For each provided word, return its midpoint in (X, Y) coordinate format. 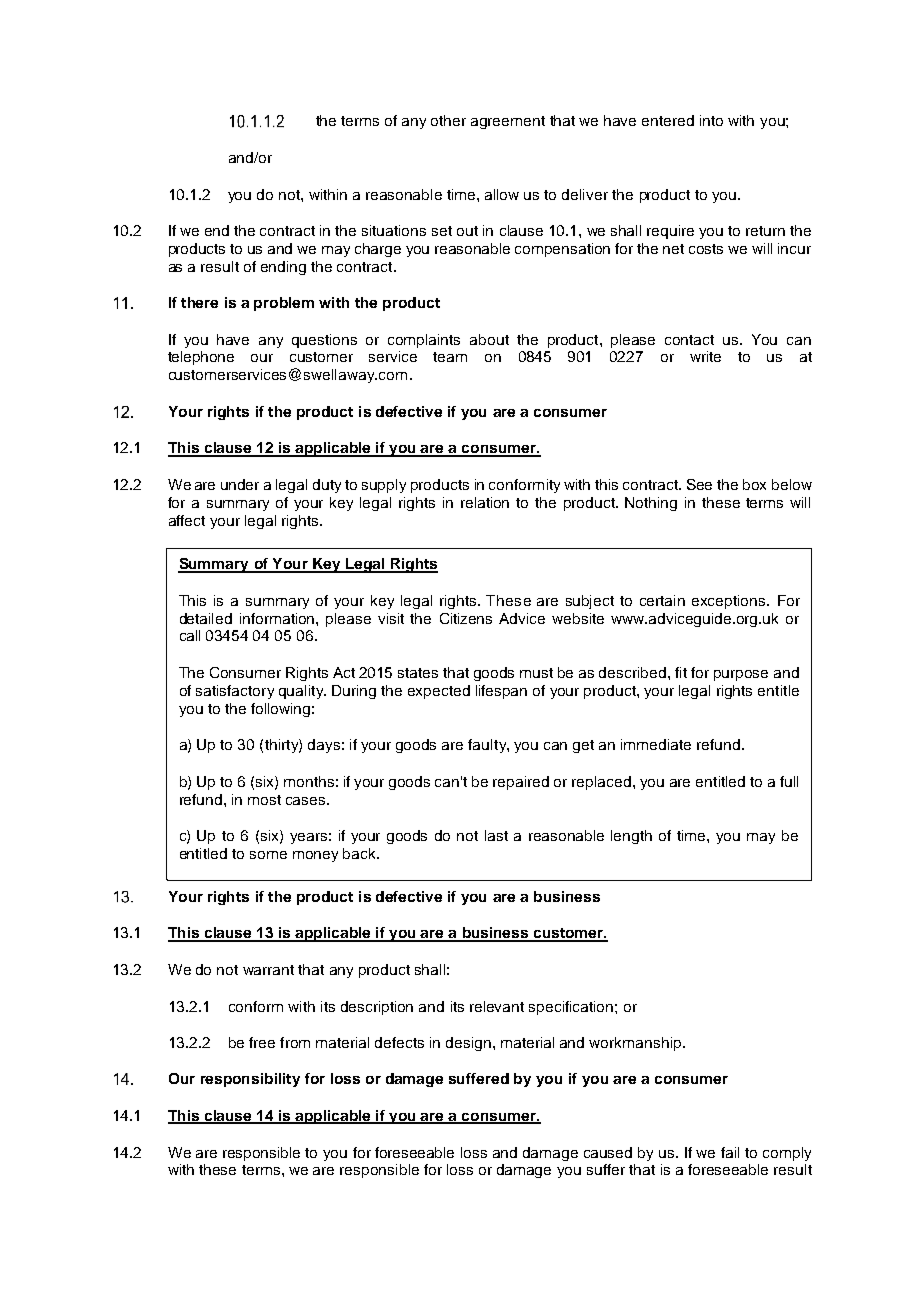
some (268, 855)
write (705, 356)
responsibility (250, 1080)
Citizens (466, 618)
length (631, 837)
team (450, 357)
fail (730, 1152)
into (711, 120)
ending (283, 268)
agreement (508, 122)
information (278, 618)
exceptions (730, 602)
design (468, 1044)
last (496, 835)
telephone (201, 358)
